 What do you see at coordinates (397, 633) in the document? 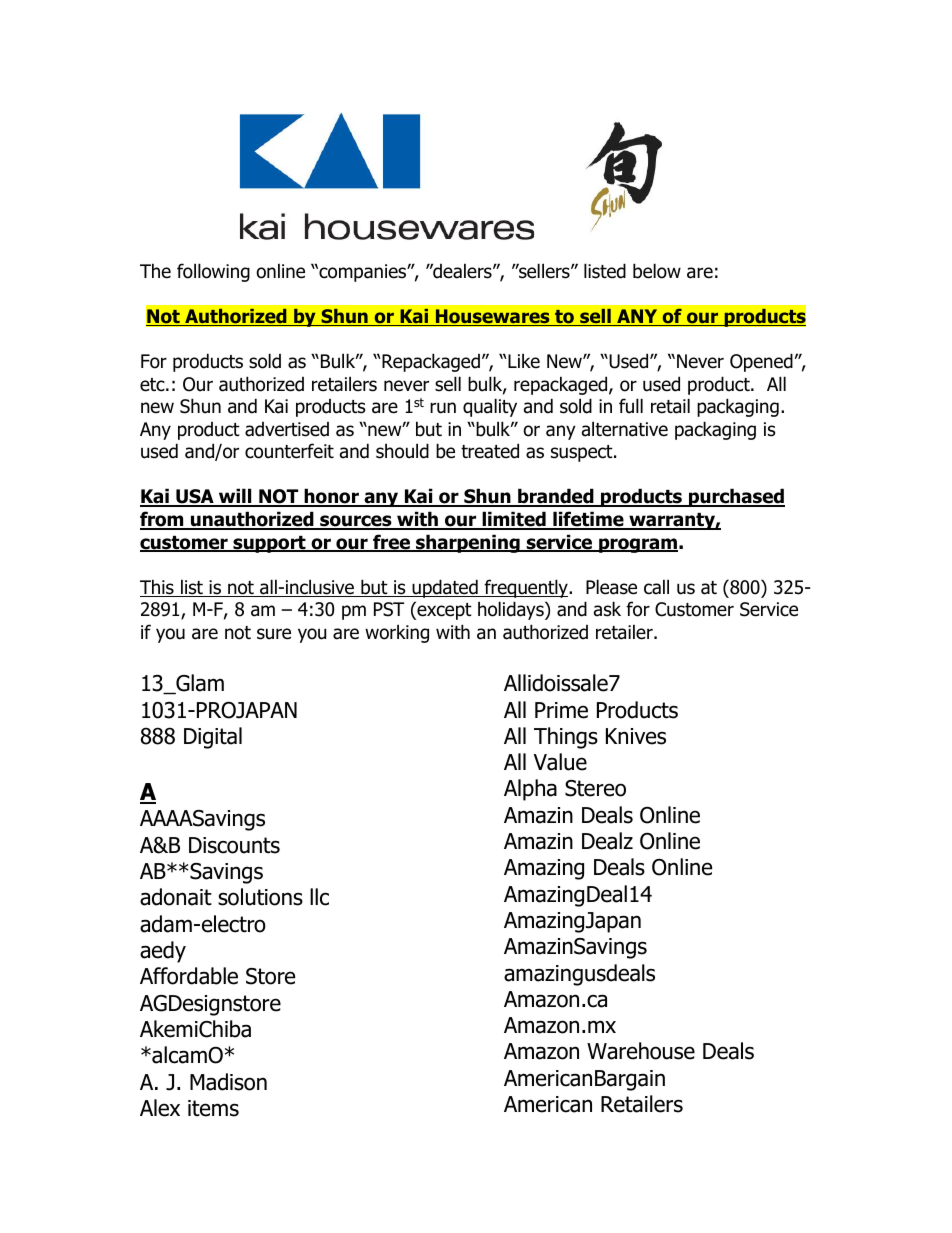
I see `working` at bounding box center [397, 633].
